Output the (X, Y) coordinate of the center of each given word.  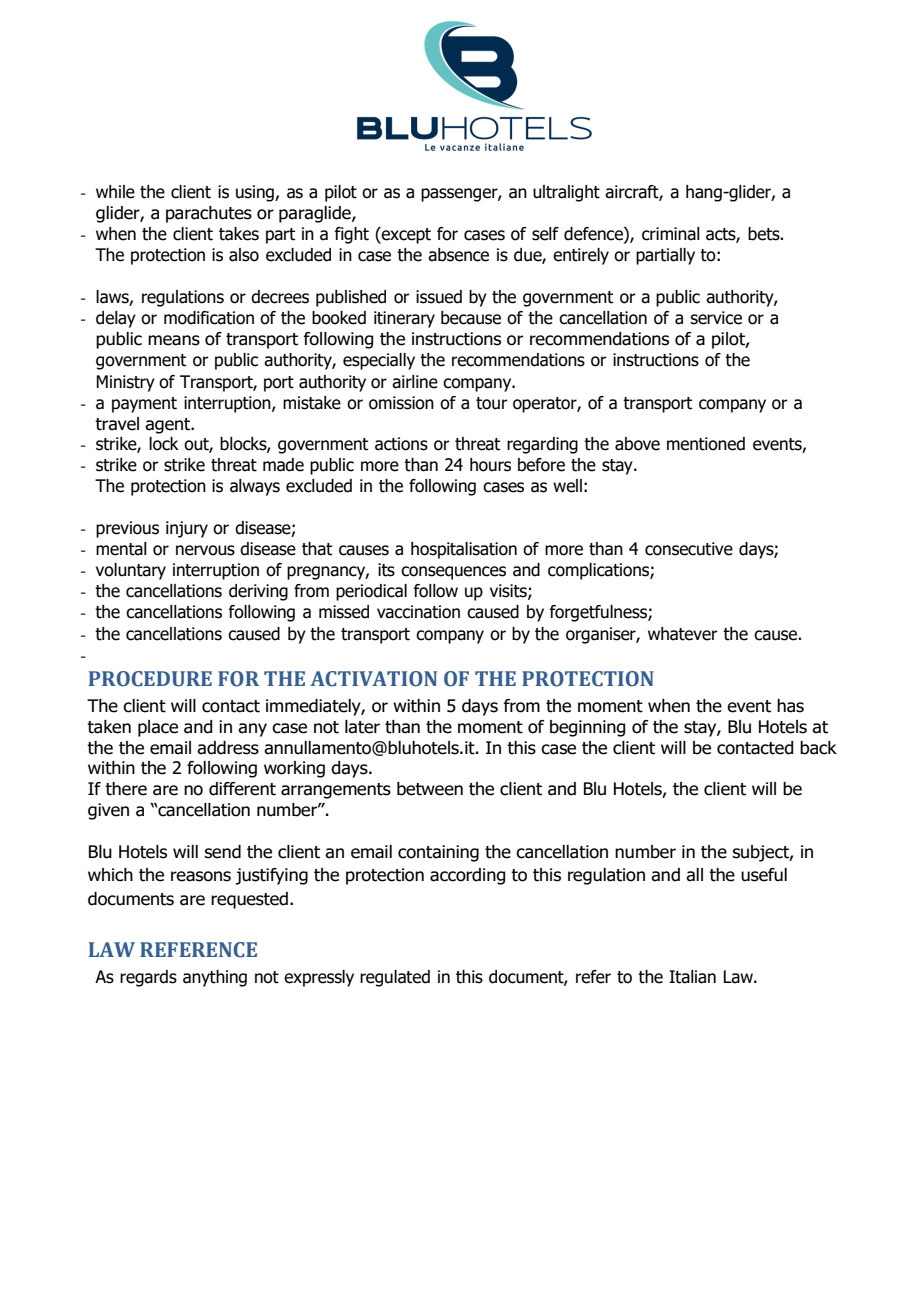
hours (490, 465)
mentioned (706, 444)
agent (169, 426)
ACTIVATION (373, 679)
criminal (671, 234)
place (158, 728)
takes (239, 234)
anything (215, 978)
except (405, 235)
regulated (395, 978)
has (790, 706)
